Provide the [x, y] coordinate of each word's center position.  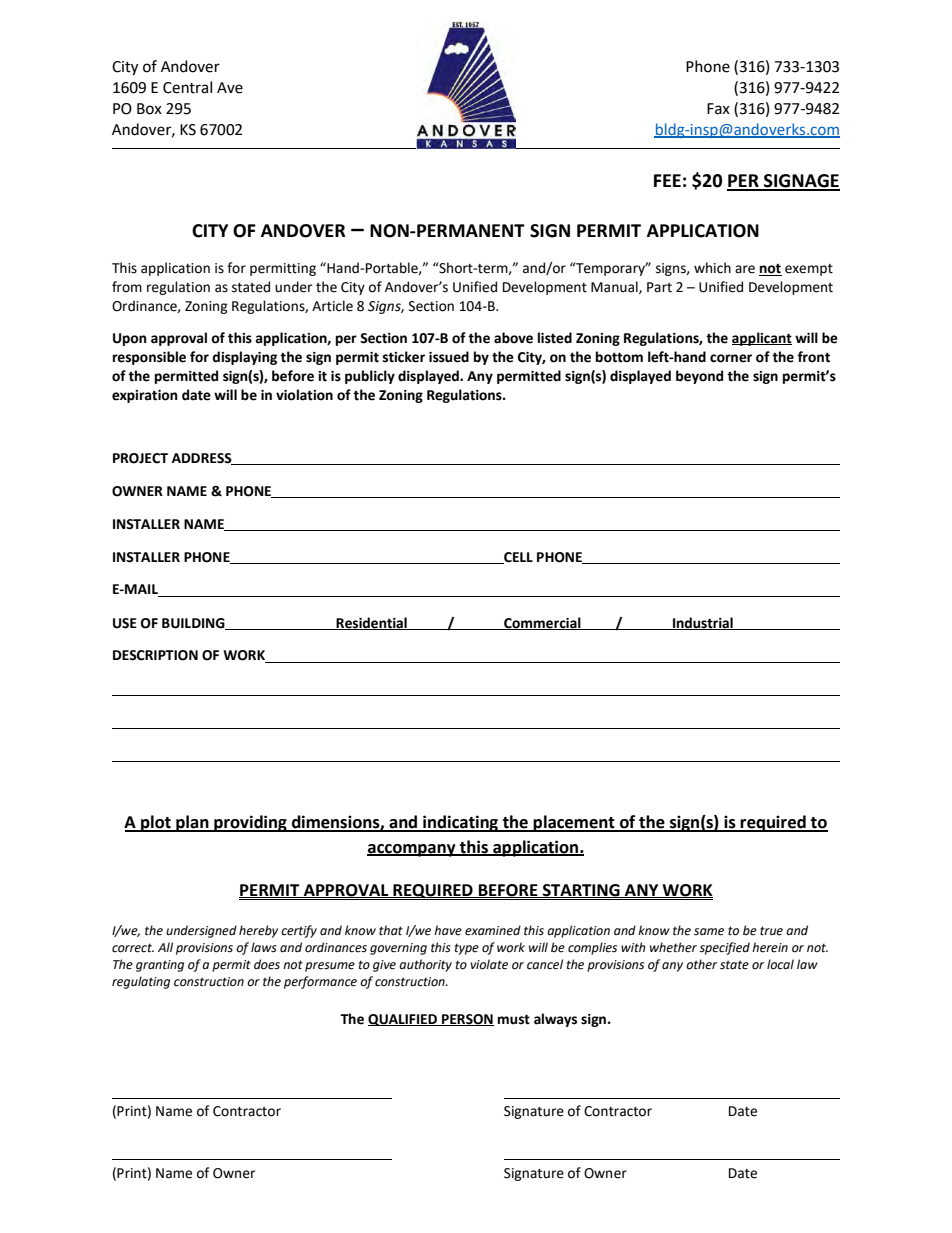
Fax [718, 109]
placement [574, 823]
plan [192, 823]
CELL [517, 558]
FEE [667, 180]
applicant [762, 339]
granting [160, 966]
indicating [461, 823]
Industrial [703, 623]
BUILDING [194, 624]
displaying [244, 358]
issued [449, 357]
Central [187, 87]
